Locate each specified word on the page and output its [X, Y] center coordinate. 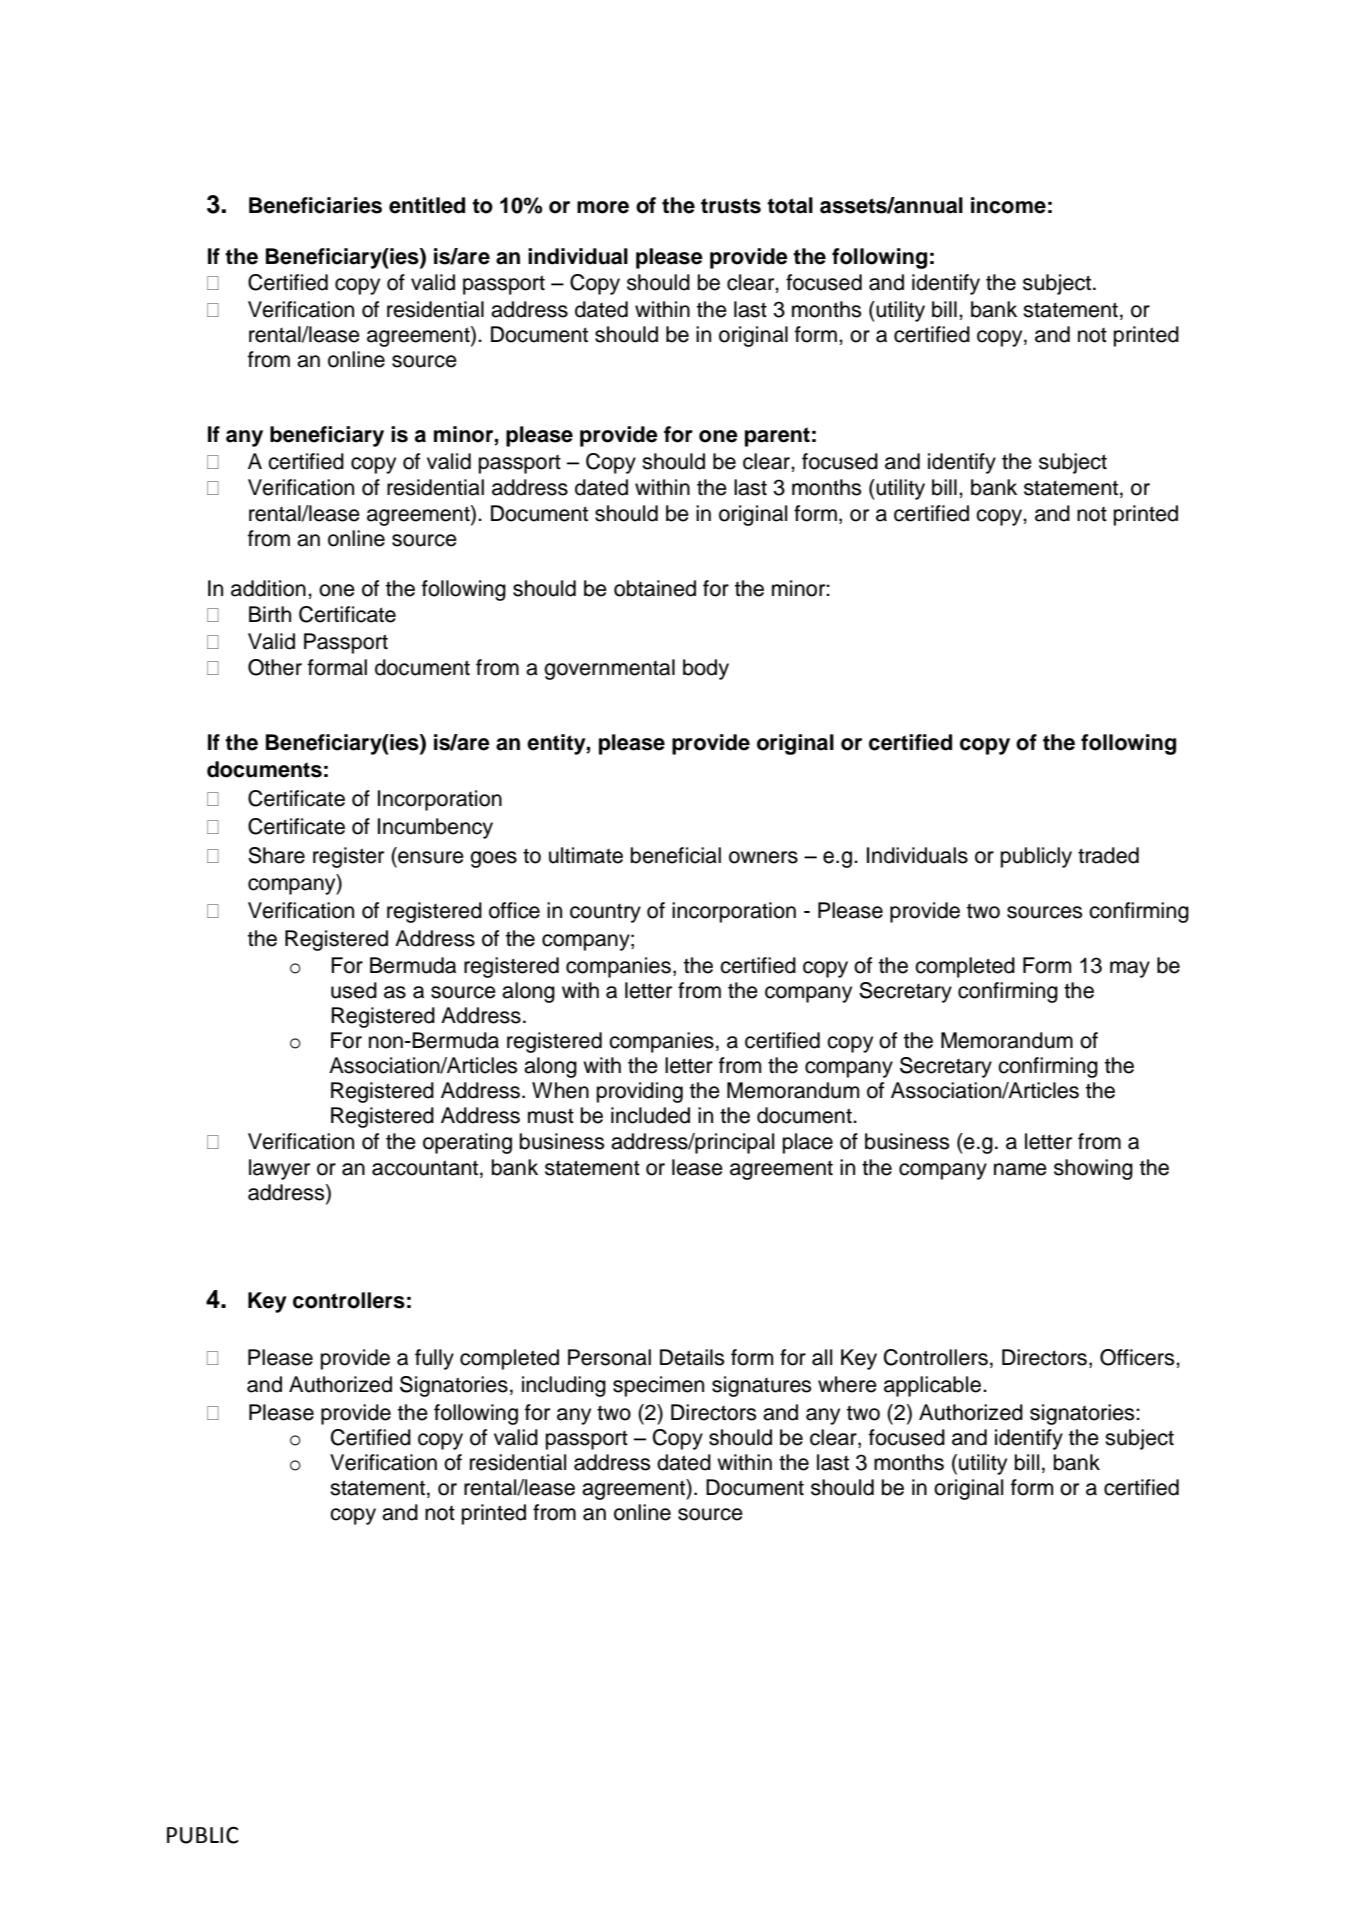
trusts [731, 206]
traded [1108, 855]
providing [640, 1092]
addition [268, 588]
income [1008, 205]
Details [692, 1357]
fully [434, 1359]
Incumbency [435, 828]
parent [777, 437]
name [1020, 1169]
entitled [427, 205]
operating [467, 1143]
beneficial [676, 855]
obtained [655, 588]
